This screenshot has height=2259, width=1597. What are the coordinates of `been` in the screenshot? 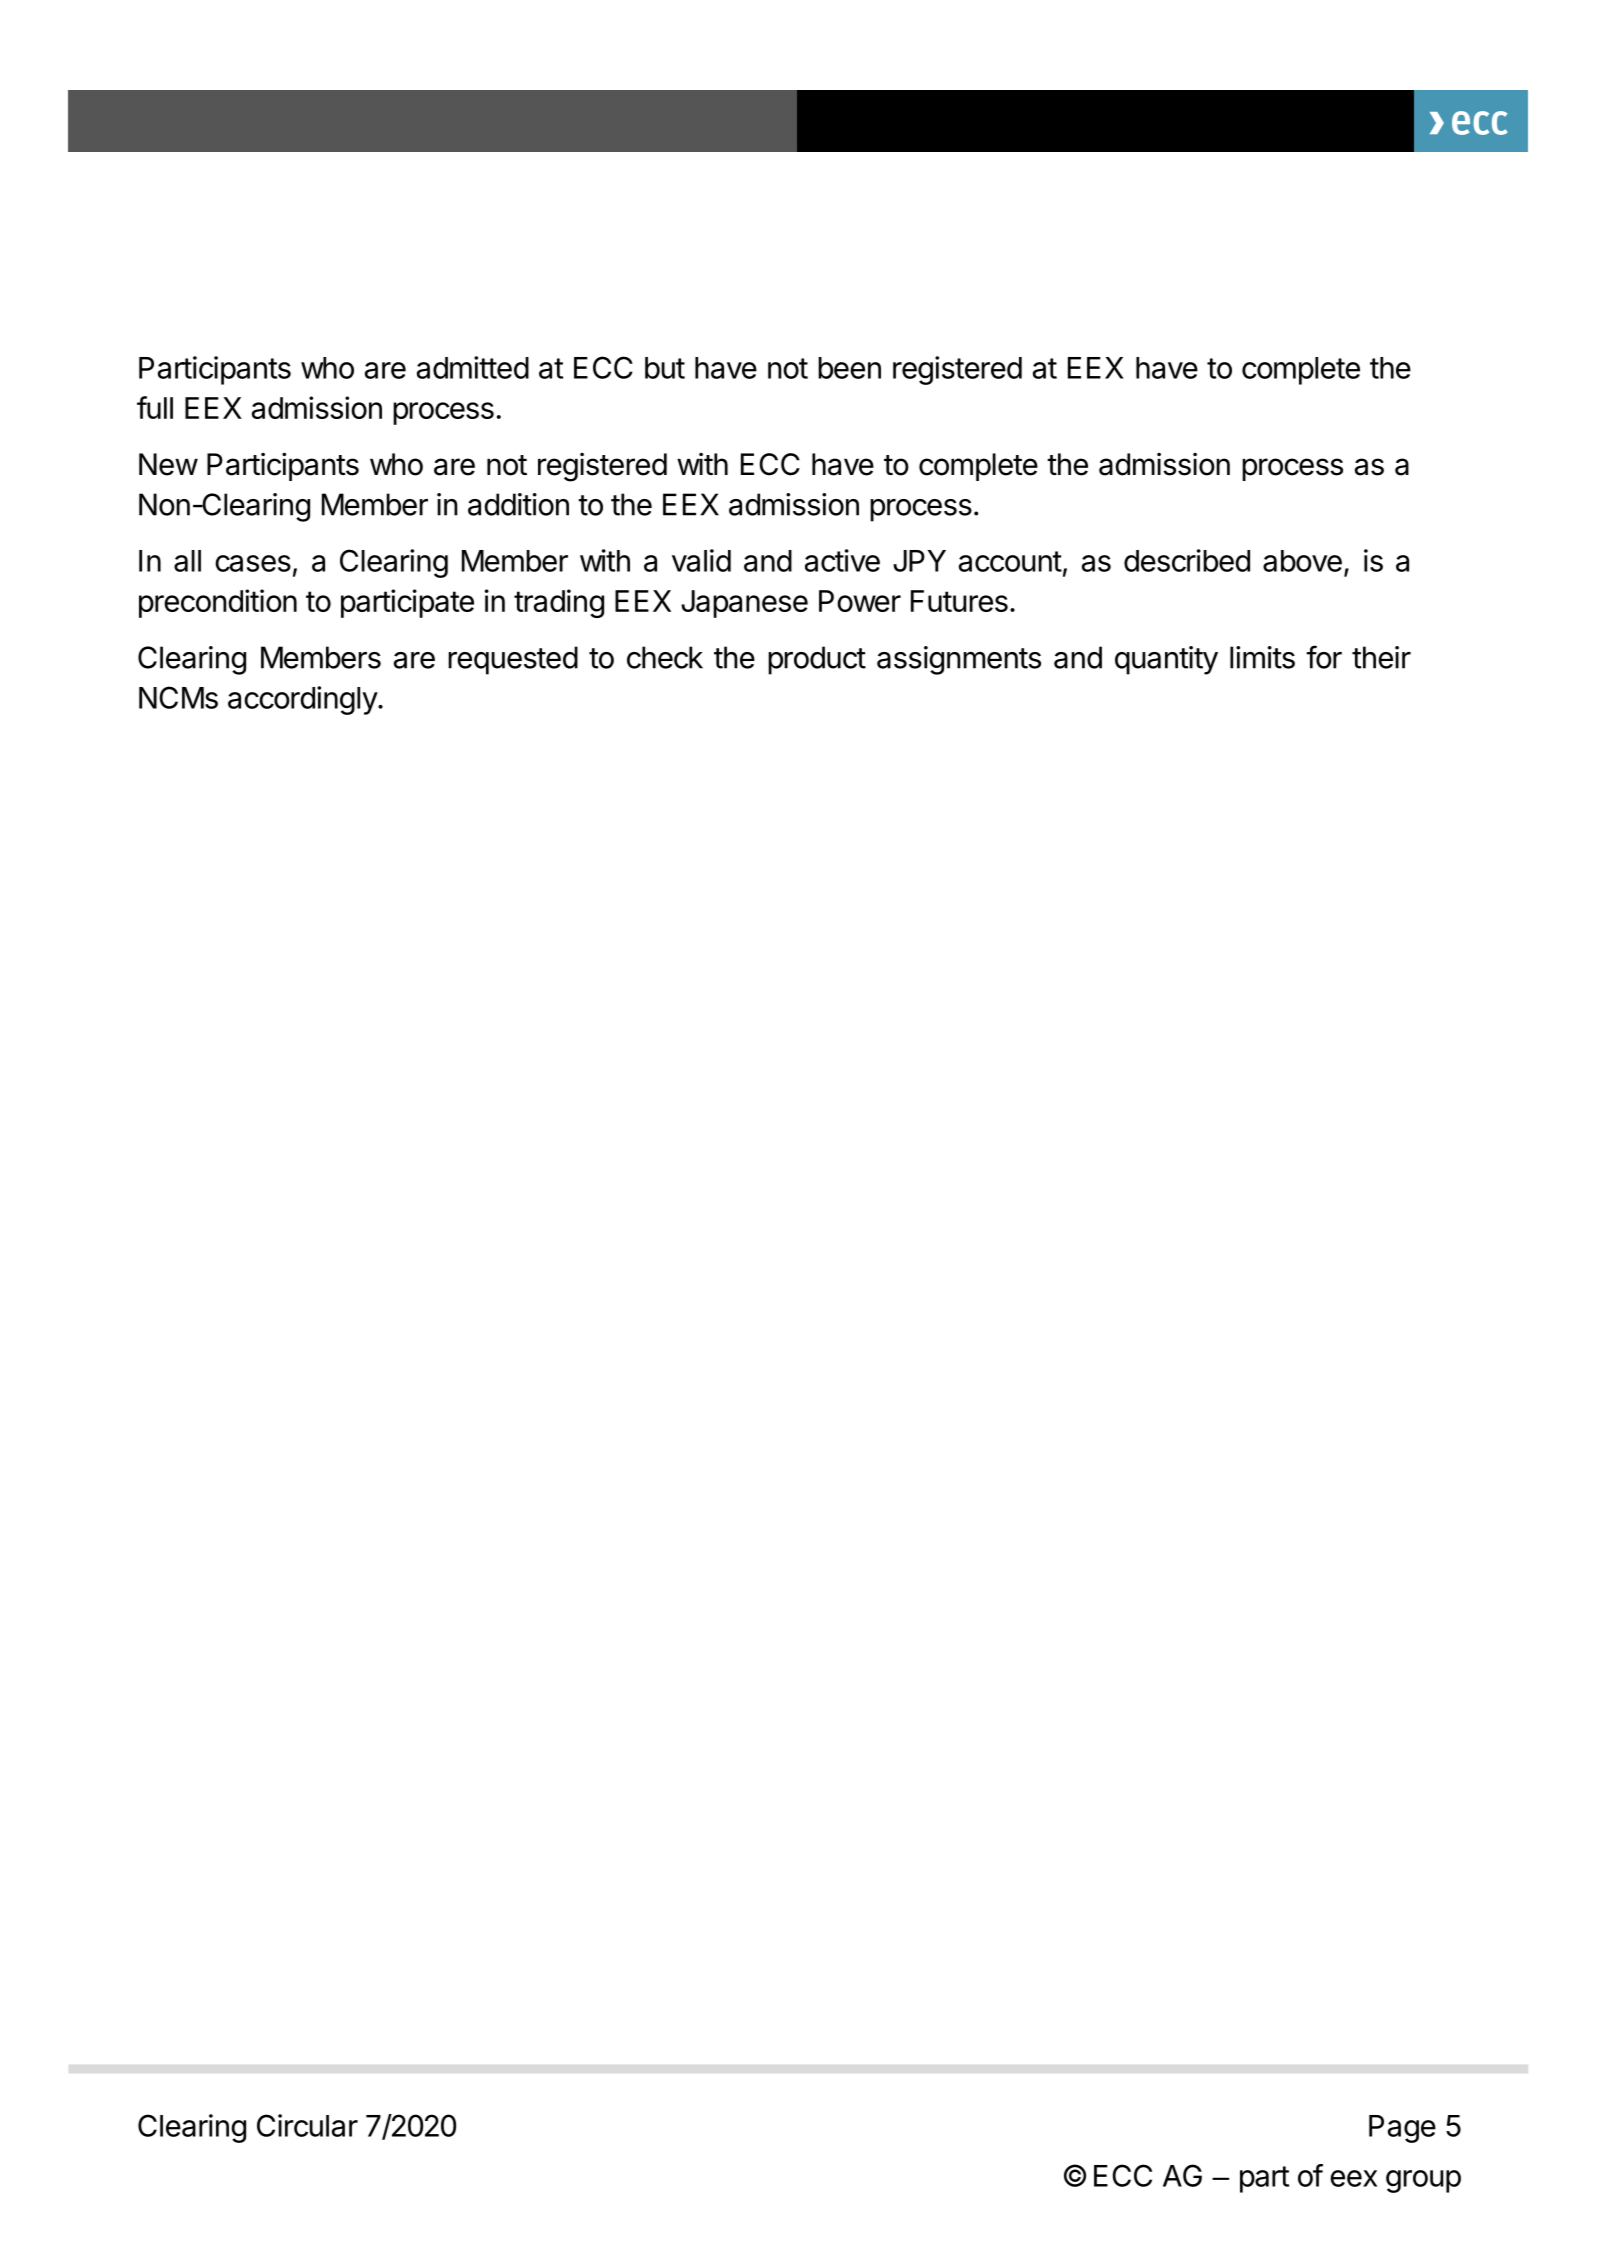 It's located at (849, 368).
